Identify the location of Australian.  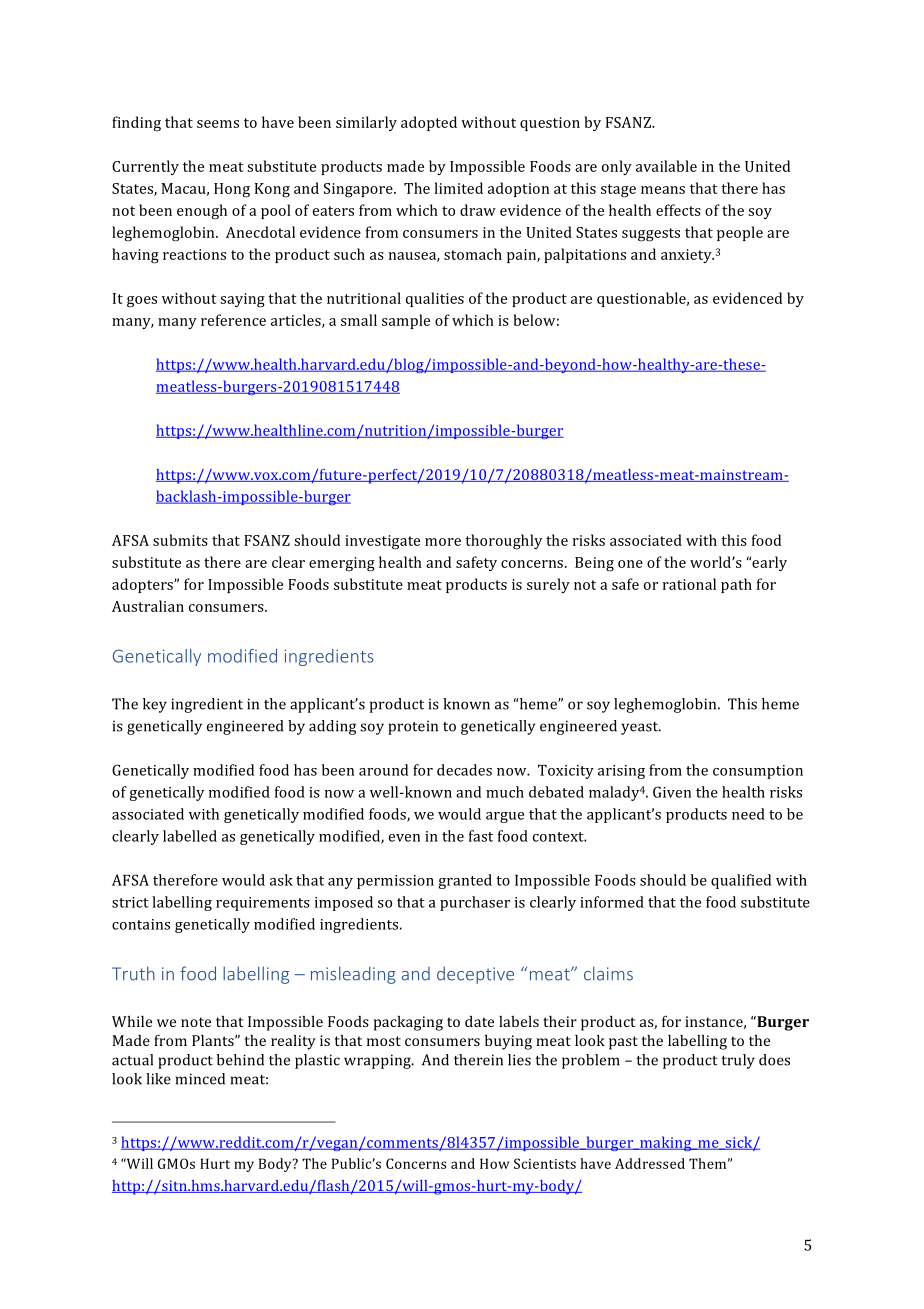
(148, 606).
